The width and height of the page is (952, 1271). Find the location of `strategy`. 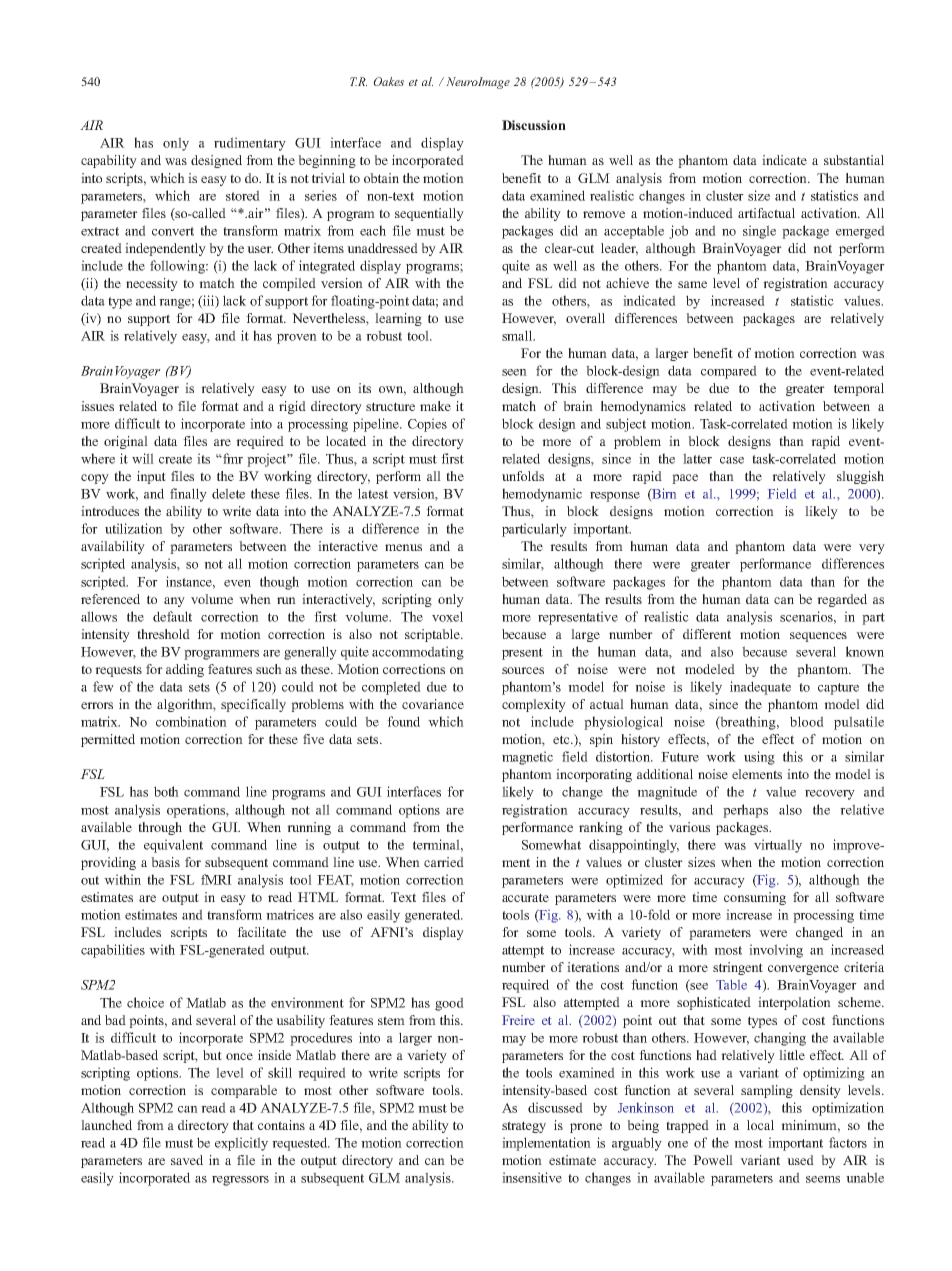

strategy is located at coordinates (524, 1127).
